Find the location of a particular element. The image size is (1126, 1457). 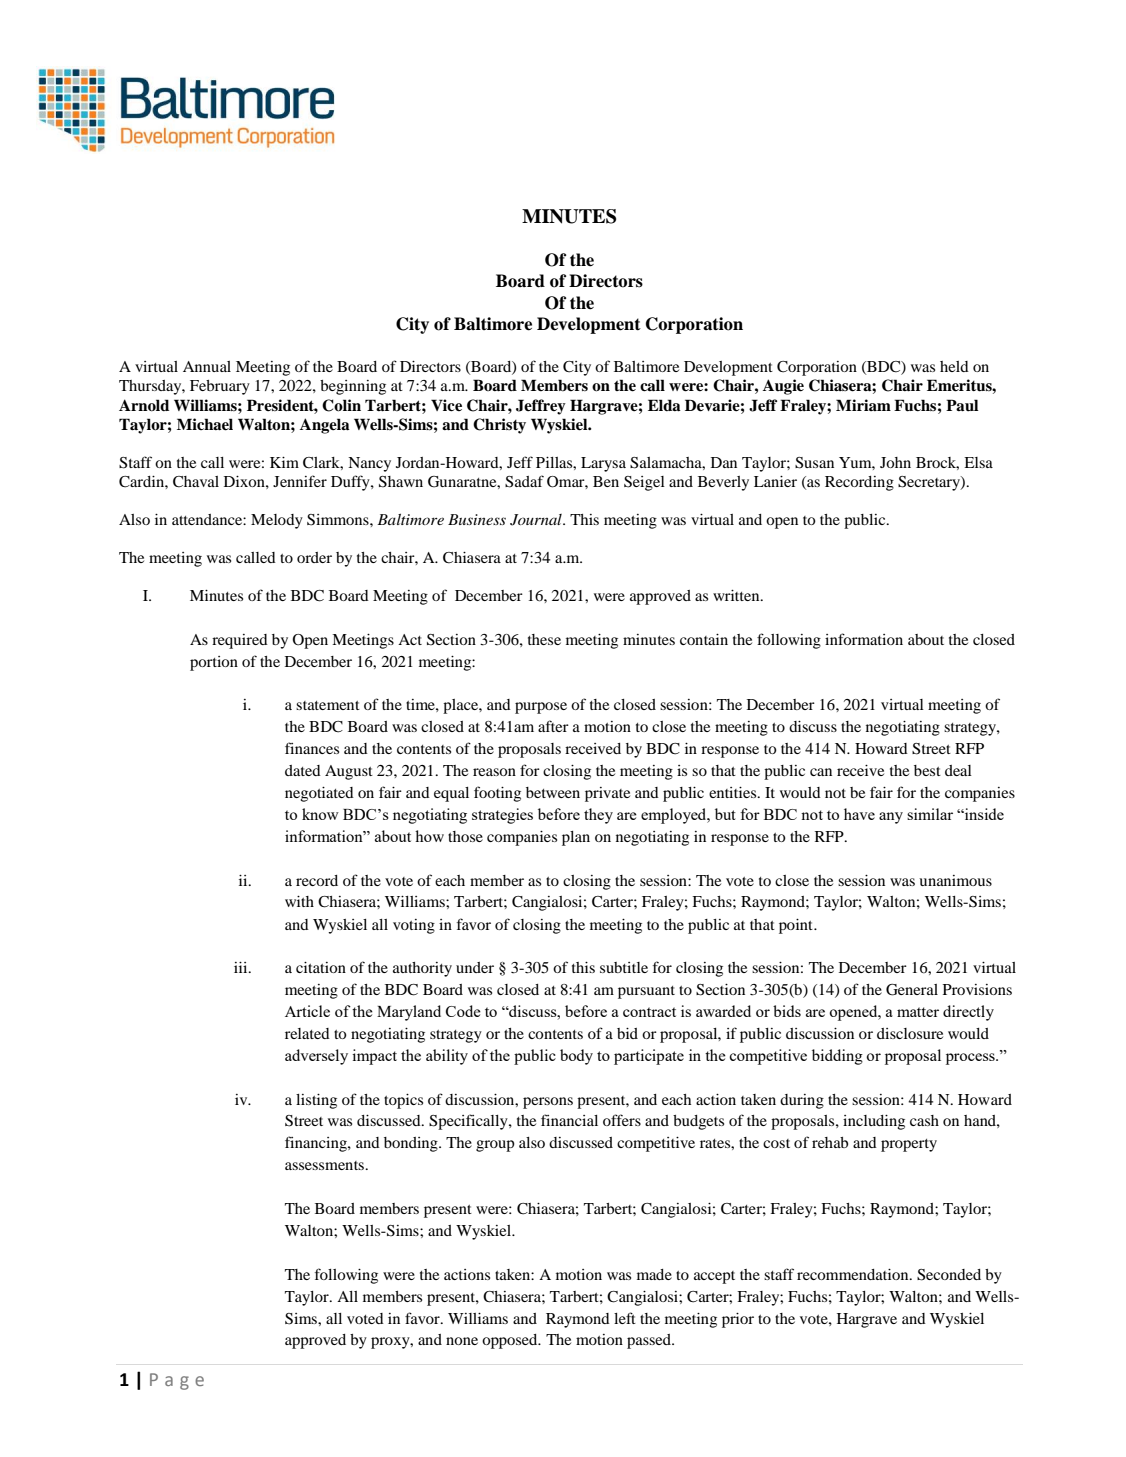

best is located at coordinates (927, 770).
